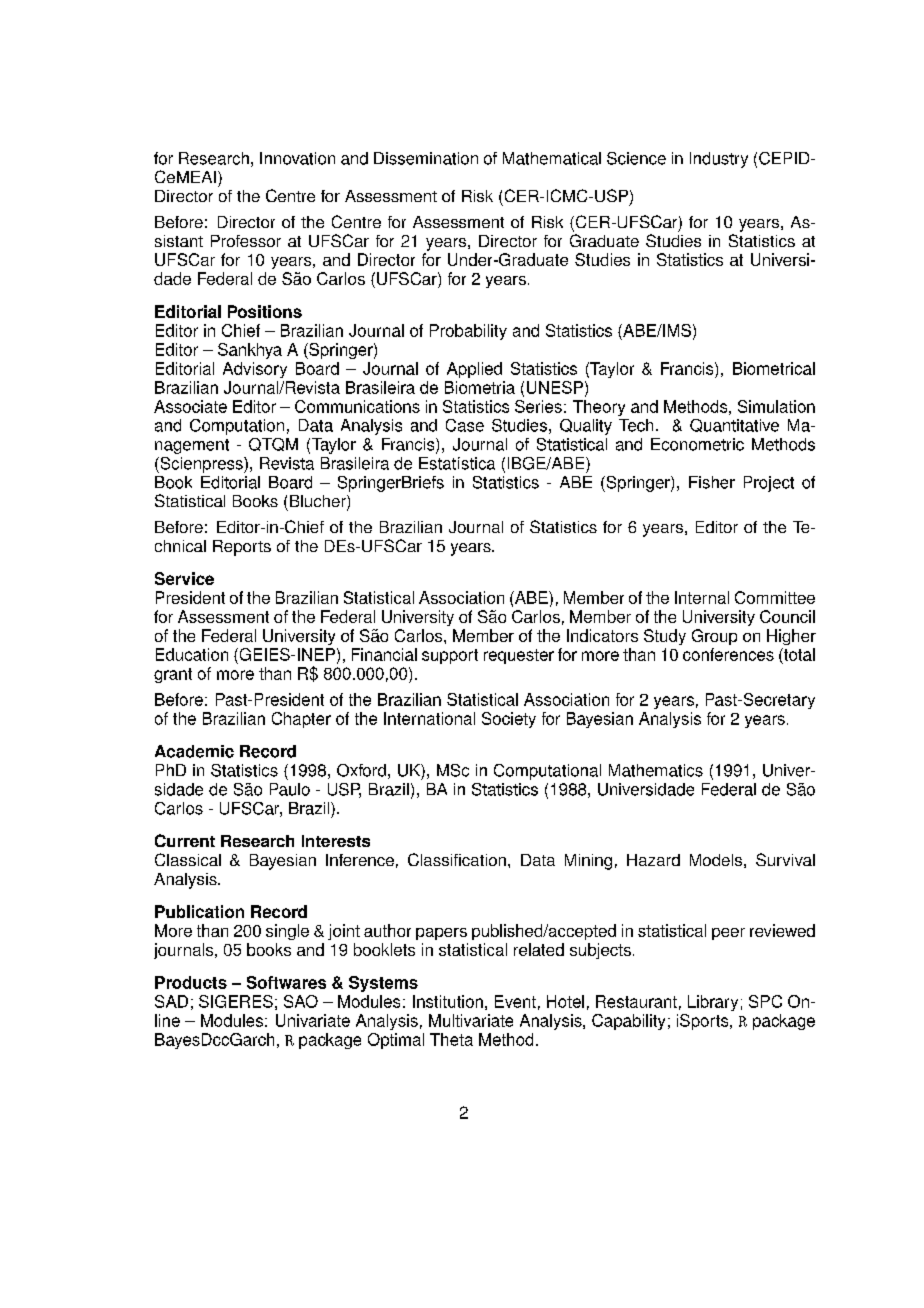 This screenshot has height=1308, width=924. Describe the element at coordinates (719, 160) in the screenshot. I see `Industry` at that location.
